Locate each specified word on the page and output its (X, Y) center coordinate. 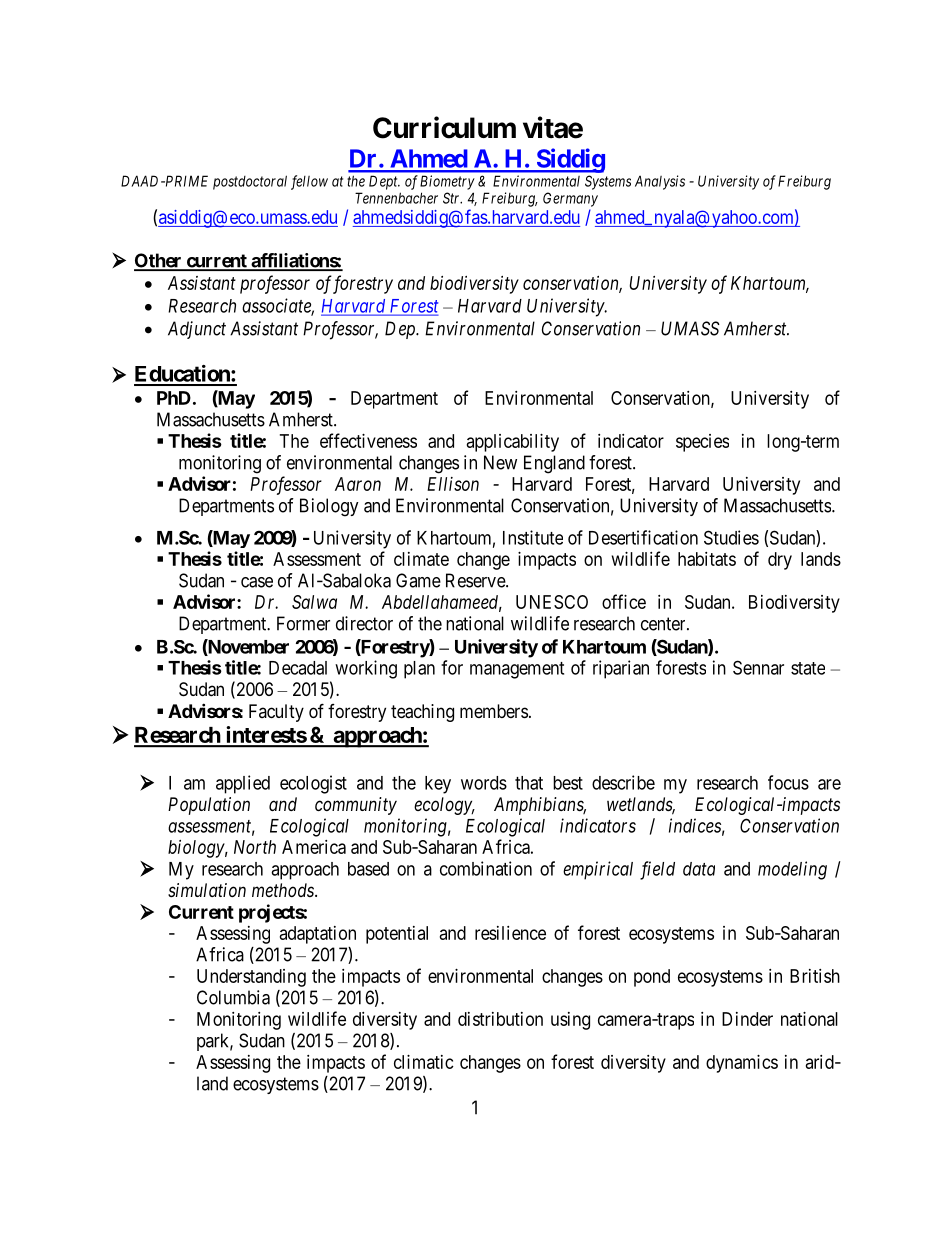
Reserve (476, 580)
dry (780, 561)
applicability (513, 443)
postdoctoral (250, 182)
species (702, 443)
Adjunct (197, 330)
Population (209, 806)
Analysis (660, 182)
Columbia (233, 997)
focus (788, 782)
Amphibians (540, 806)
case (257, 582)
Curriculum (444, 127)
